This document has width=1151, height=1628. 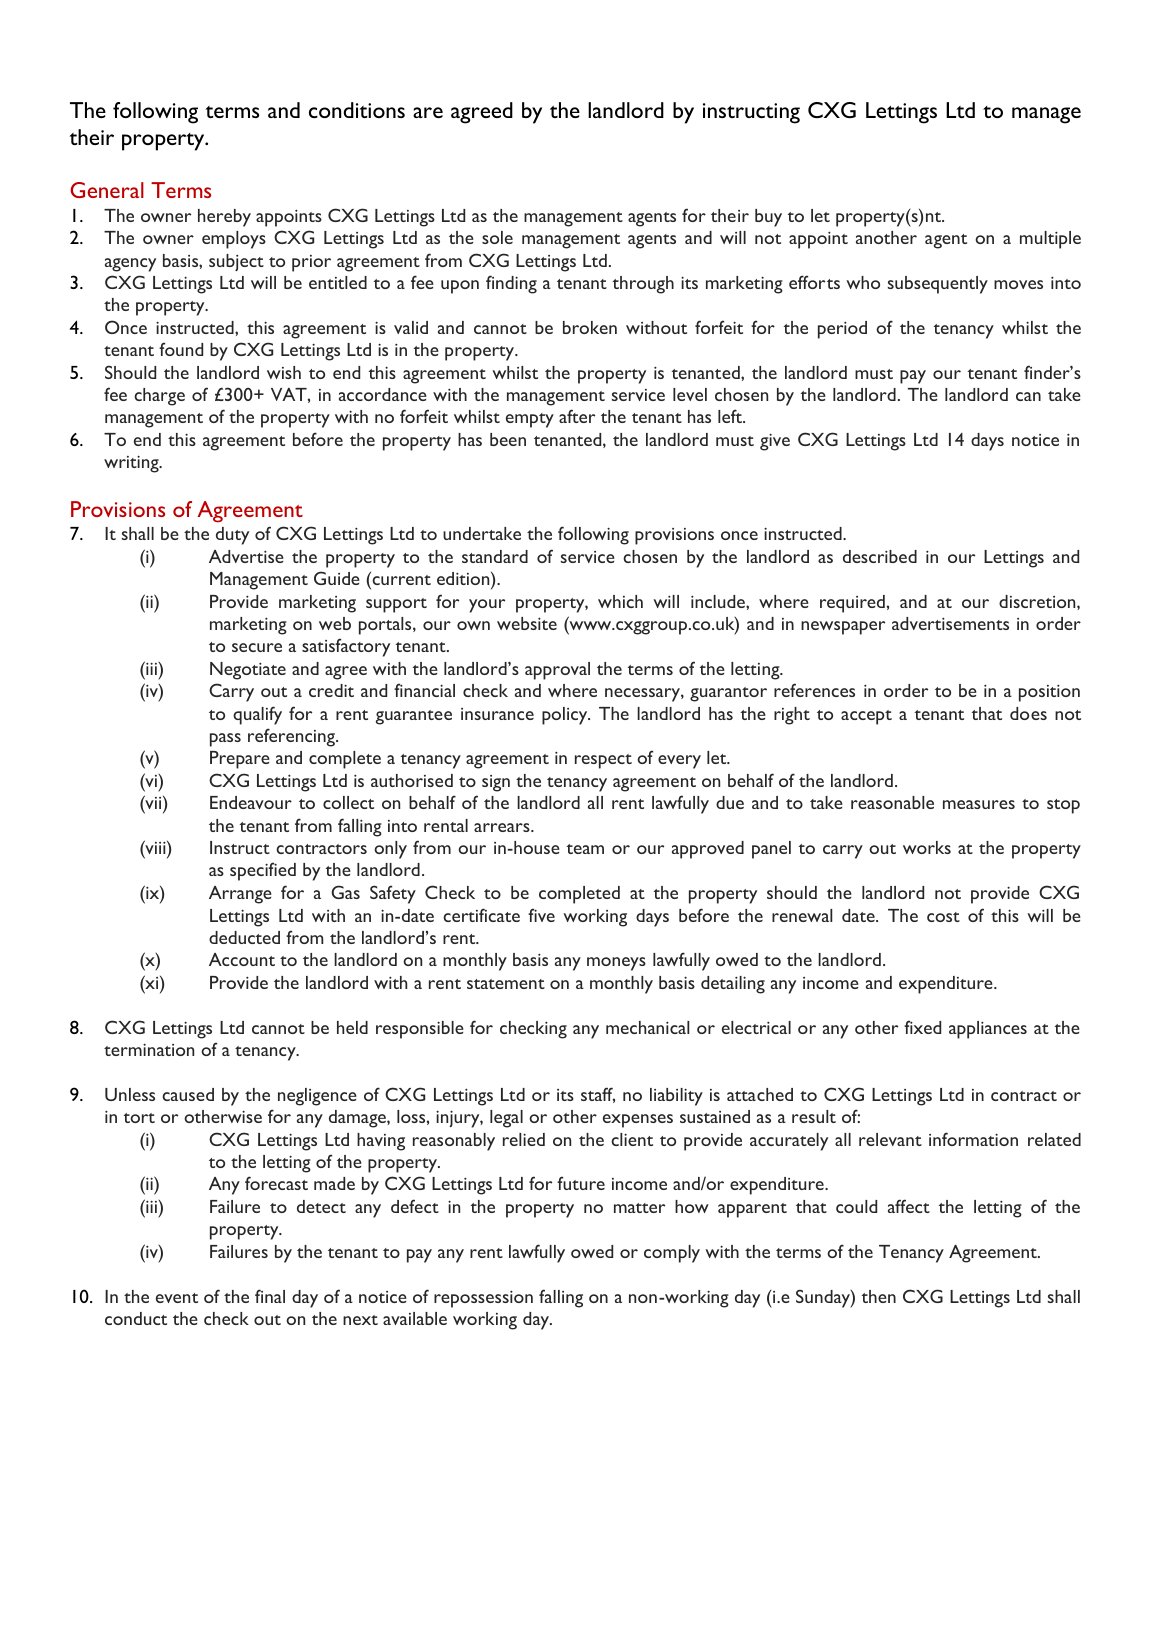 I want to click on multiple, so click(x=1050, y=240).
